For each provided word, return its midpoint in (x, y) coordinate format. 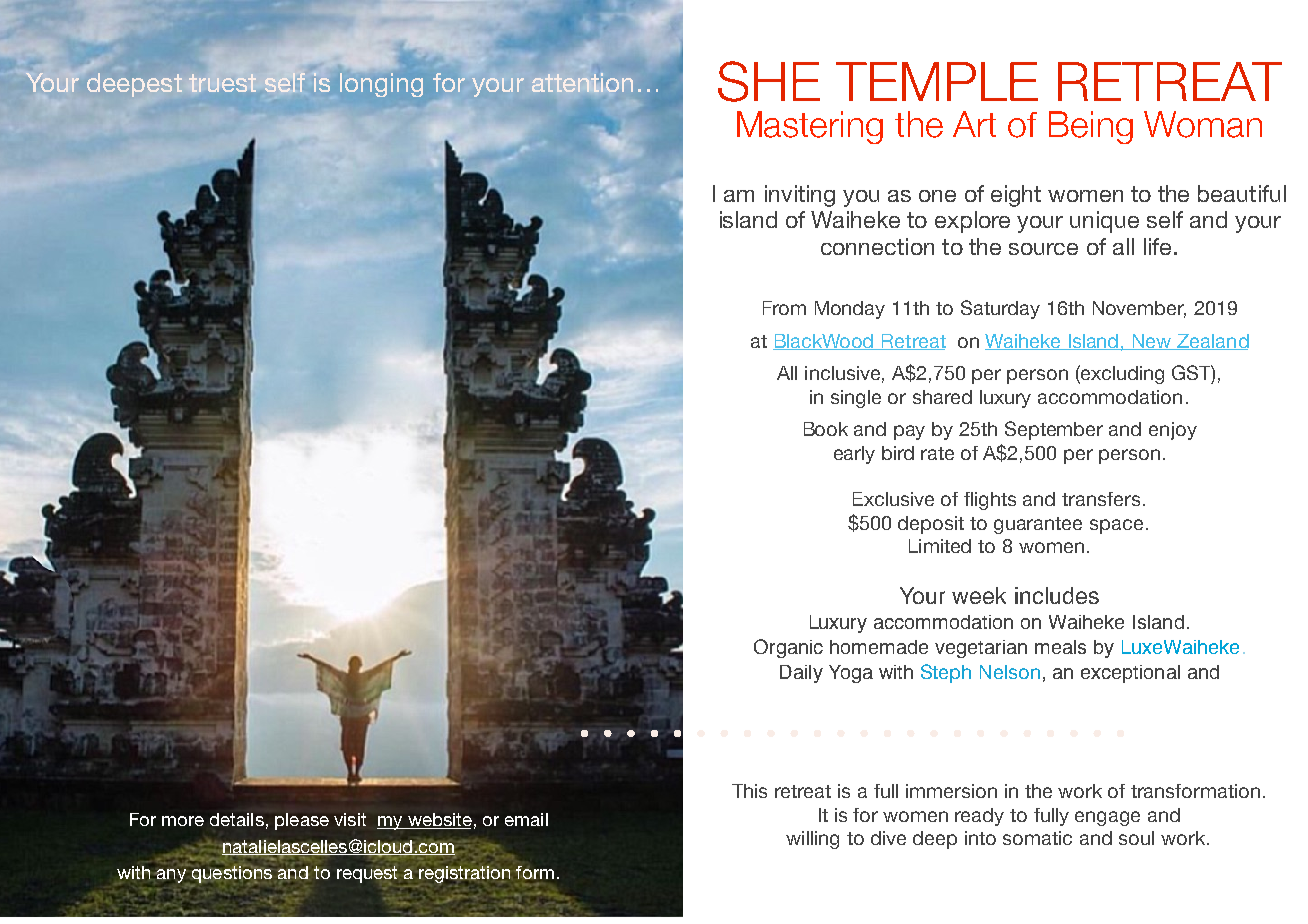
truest (222, 83)
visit (350, 819)
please (302, 821)
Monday (850, 310)
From (784, 308)
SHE (769, 81)
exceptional (1130, 674)
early (854, 455)
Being (1091, 127)
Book (826, 429)
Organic (788, 648)
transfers (1101, 499)
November (1139, 309)
